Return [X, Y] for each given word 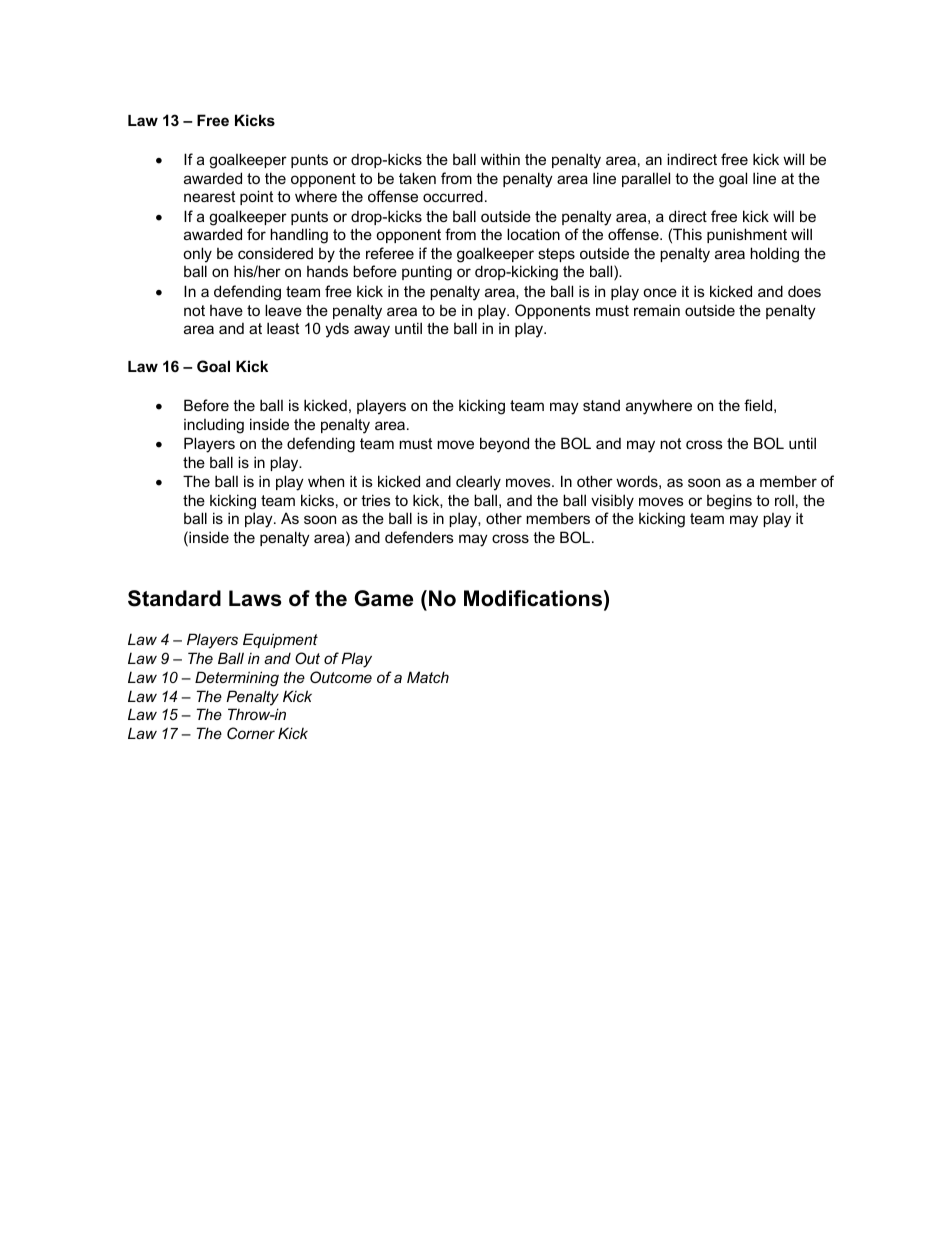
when [326, 481]
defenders [419, 537]
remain [657, 310]
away [372, 331]
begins [729, 502]
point [256, 197]
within [500, 159]
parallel [646, 179]
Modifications [533, 598]
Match [428, 677]
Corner [251, 733]
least [283, 328]
